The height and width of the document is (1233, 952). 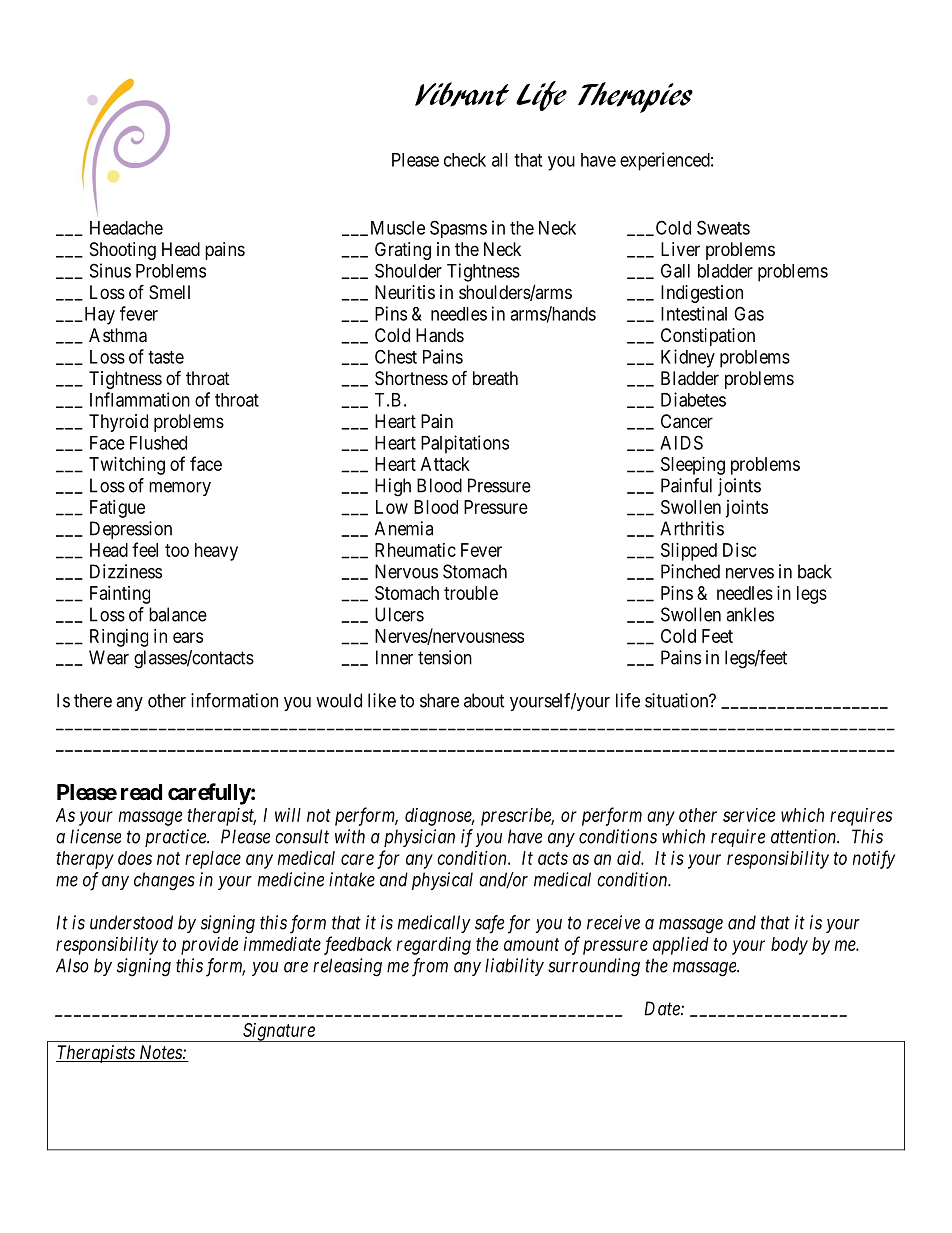 What do you see at coordinates (789, 946) in the document?
I see `body` at bounding box center [789, 946].
